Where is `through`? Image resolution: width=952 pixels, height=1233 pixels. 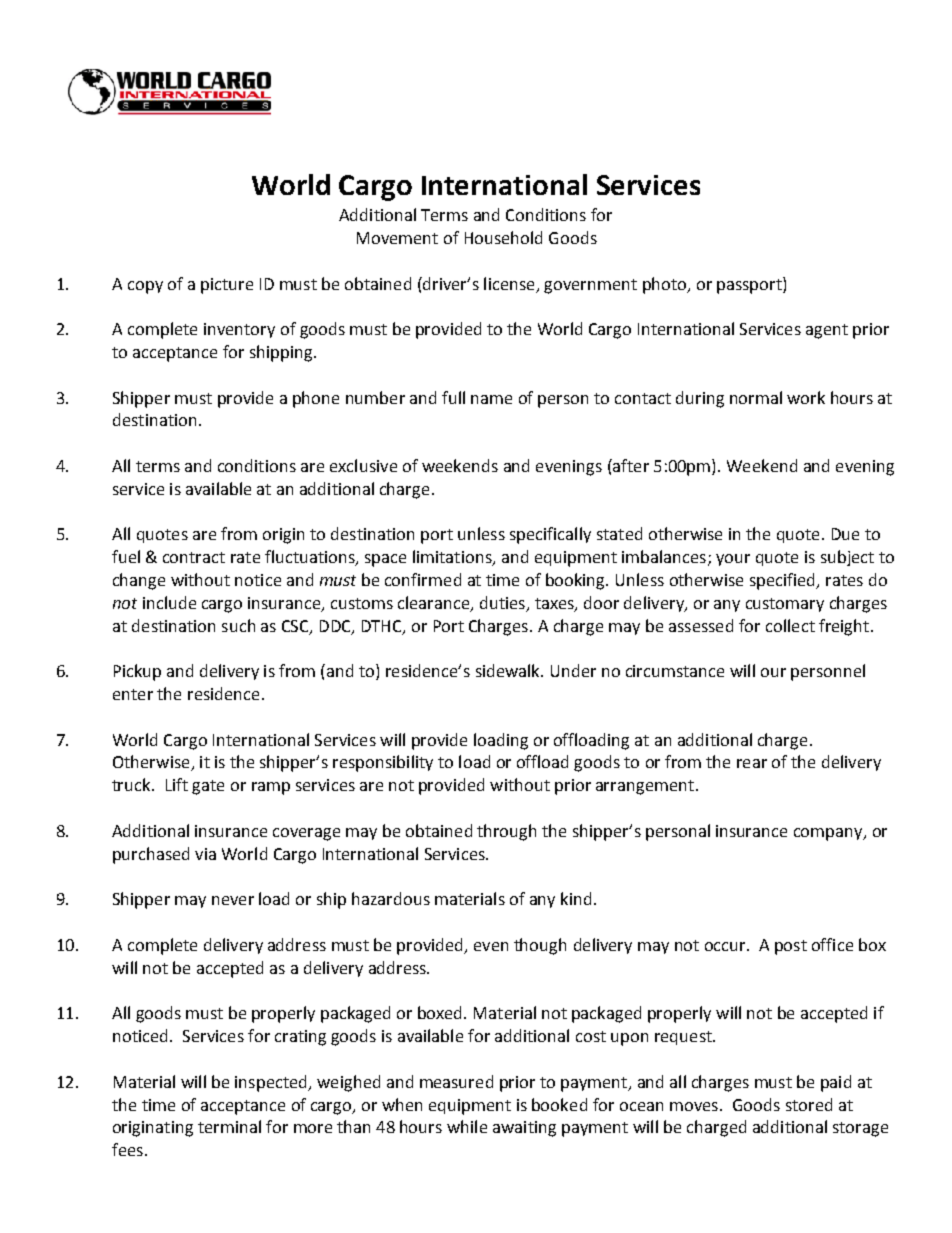
through is located at coordinates (506, 832).
